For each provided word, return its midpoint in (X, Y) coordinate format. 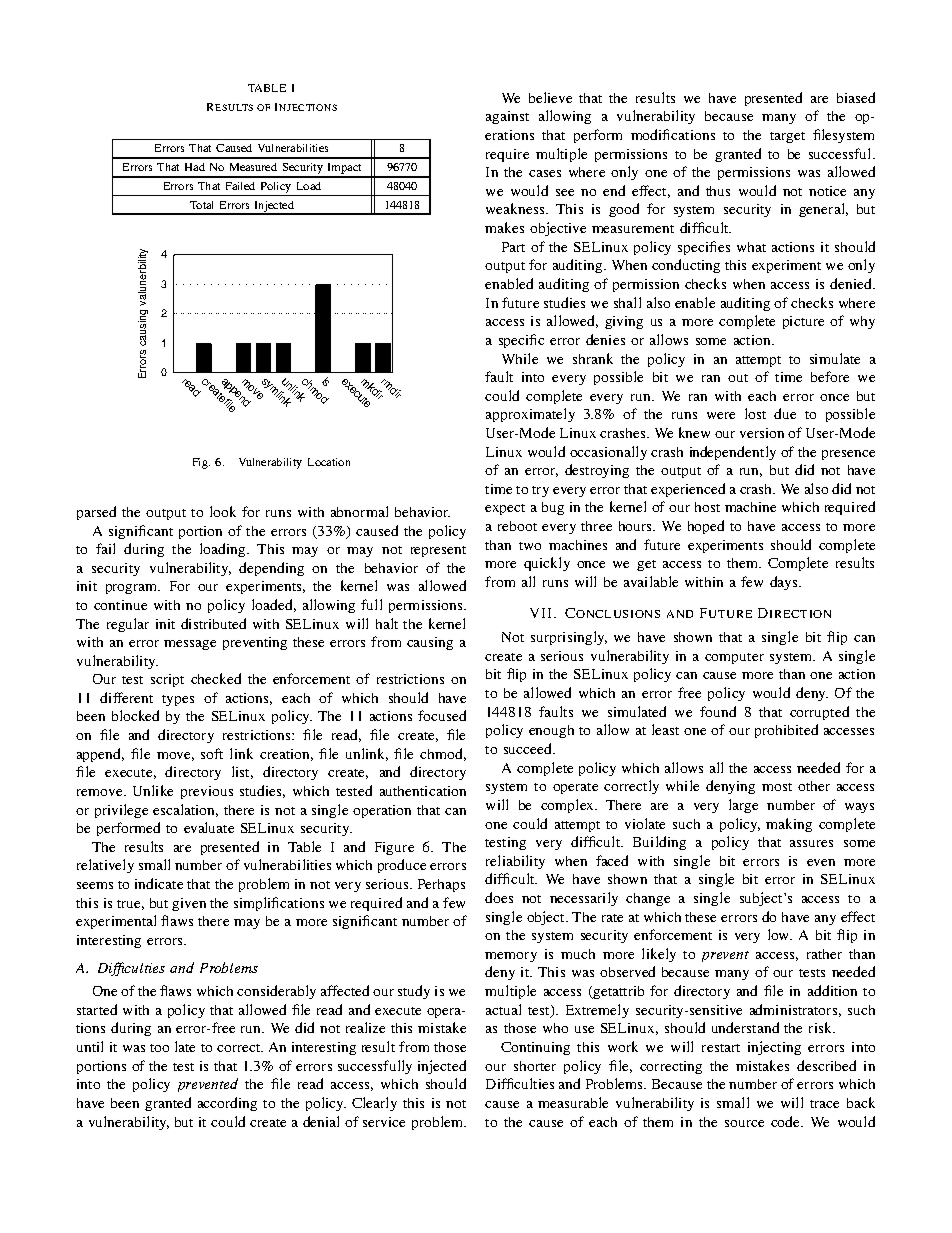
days (785, 583)
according (227, 1104)
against (507, 117)
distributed (213, 623)
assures (811, 843)
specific (521, 341)
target (787, 137)
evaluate (209, 827)
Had (195, 167)
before (830, 376)
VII (540, 613)
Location (329, 462)
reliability (515, 862)
